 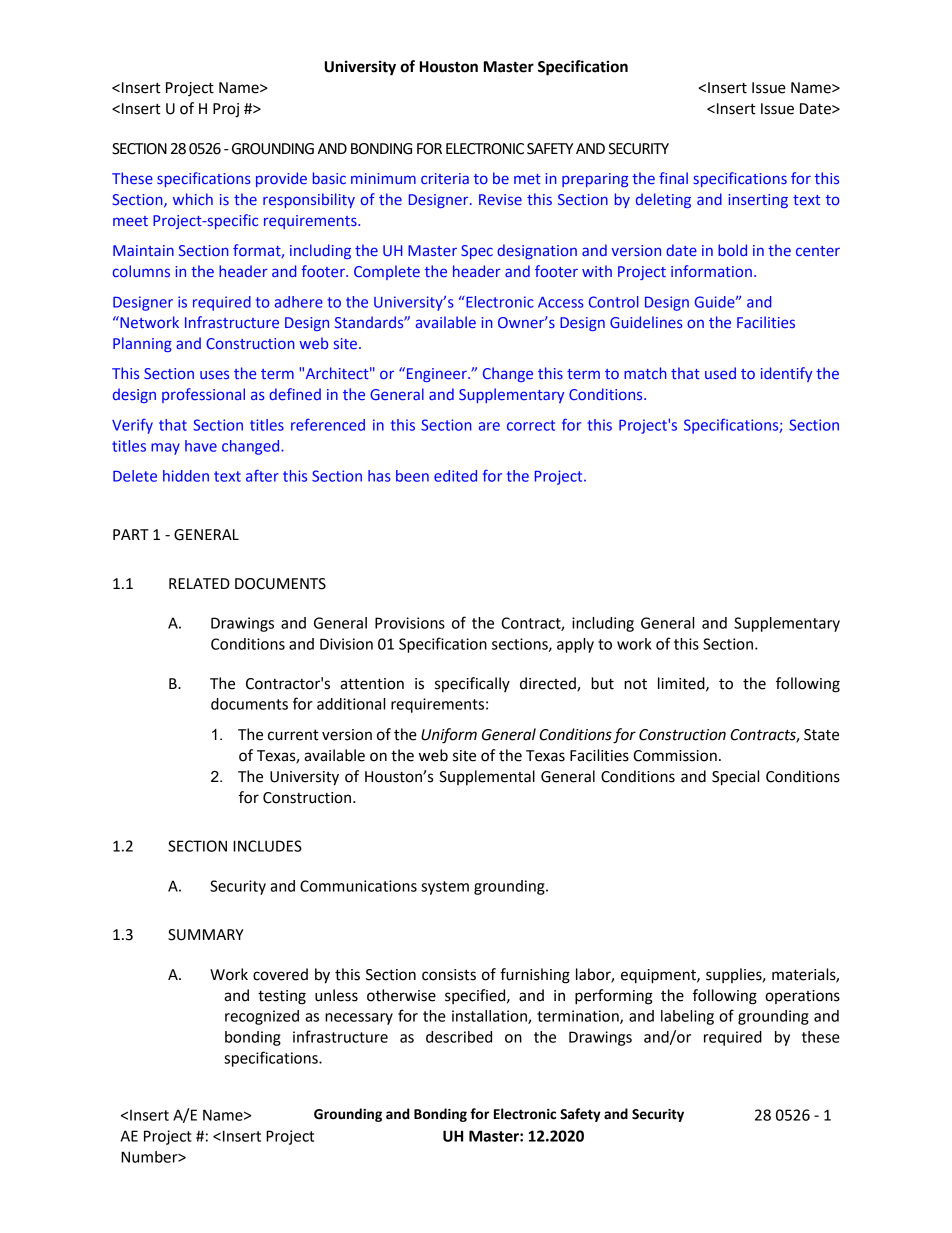 What do you see at coordinates (635, 684) in the screenshot?
I see `not` at bounding box center [635, 684].
